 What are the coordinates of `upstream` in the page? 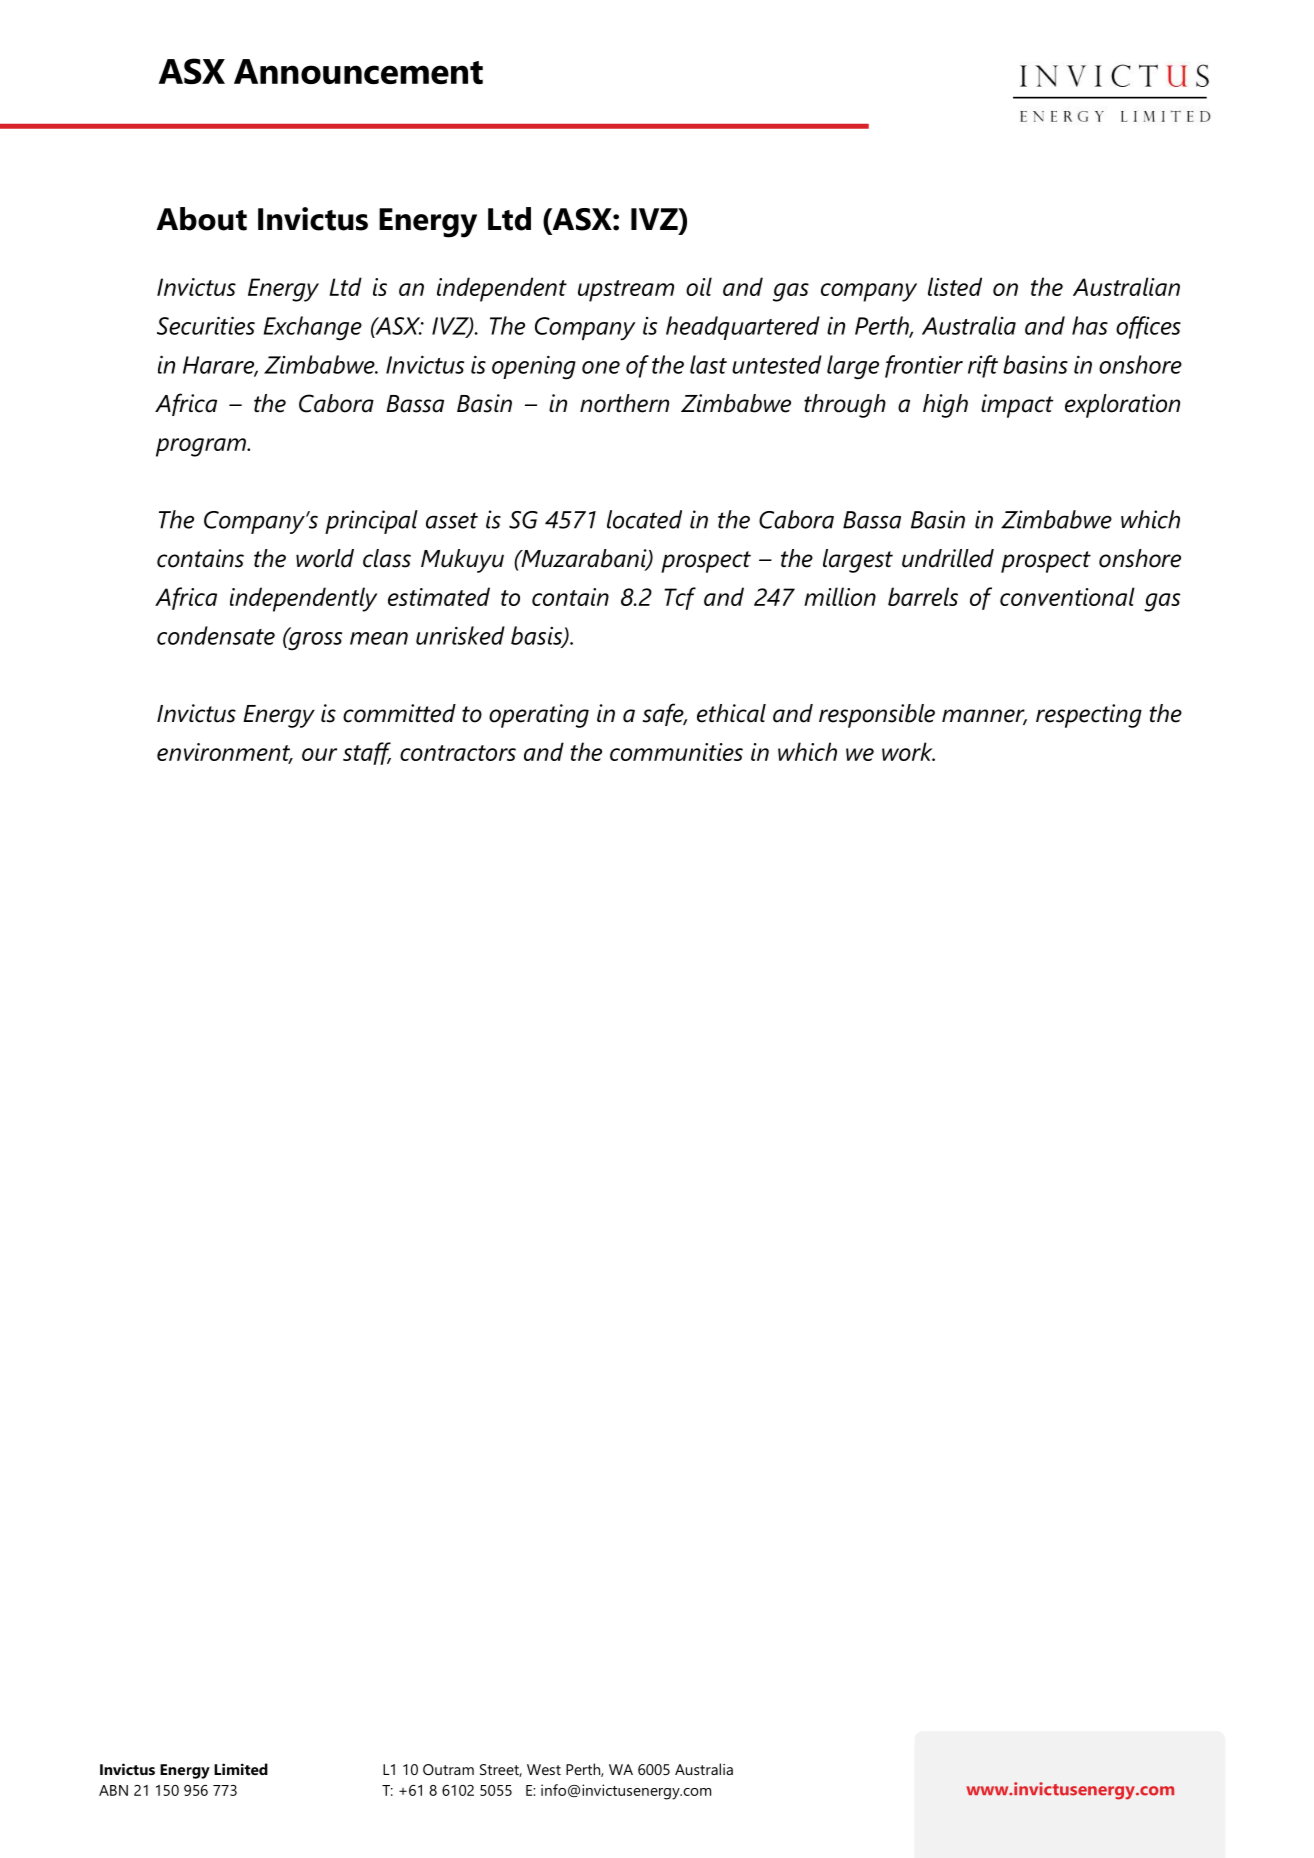 It's located at (626, 291).
